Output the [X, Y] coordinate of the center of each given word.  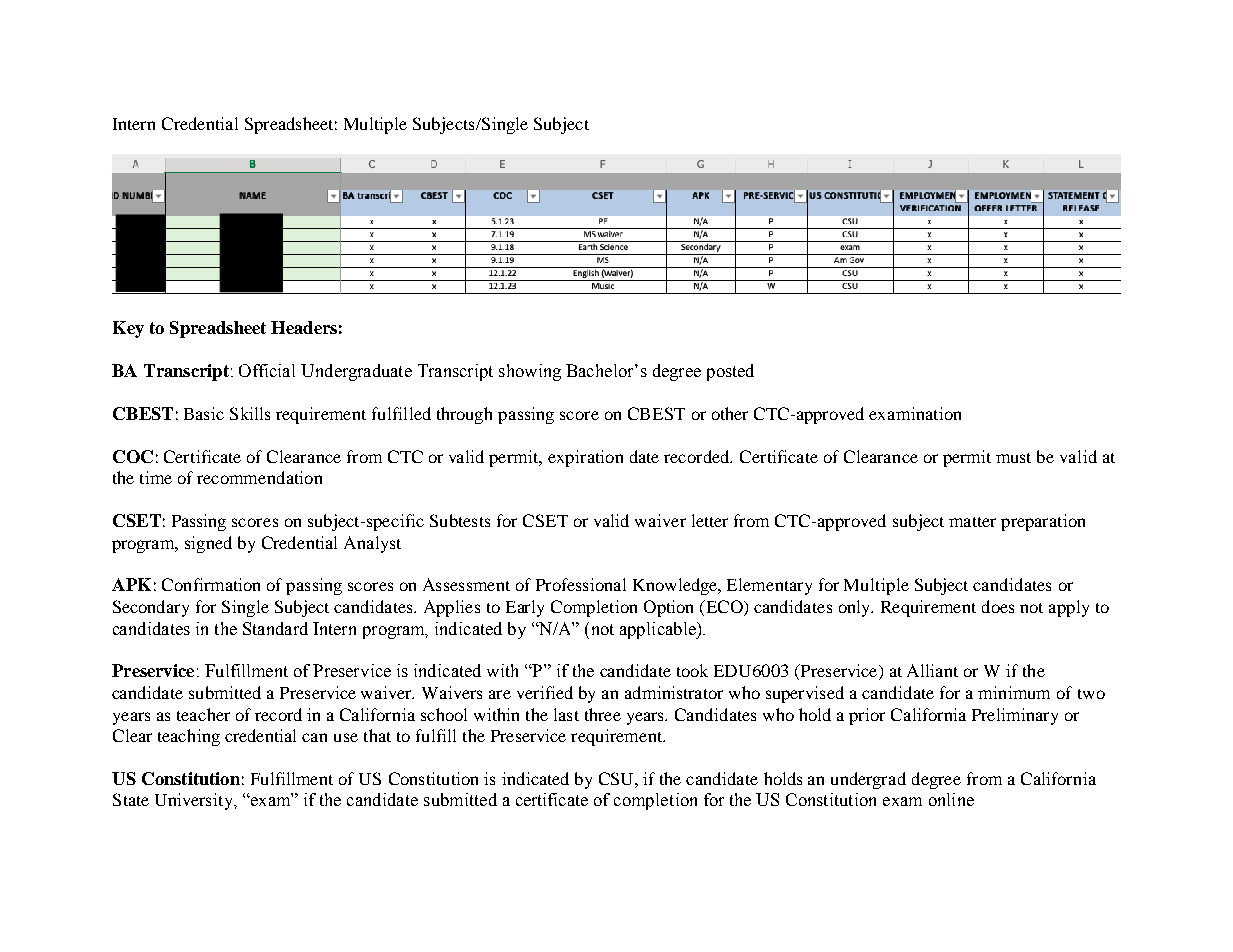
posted [730, 372]
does [998, 606]
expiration [585, 458]
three [603, 714]
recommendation [259, 477]
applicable [659, 630]
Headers [304, 327]
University [195, 801]
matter [972, 522]
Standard [275, 628]
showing [530, 372]
